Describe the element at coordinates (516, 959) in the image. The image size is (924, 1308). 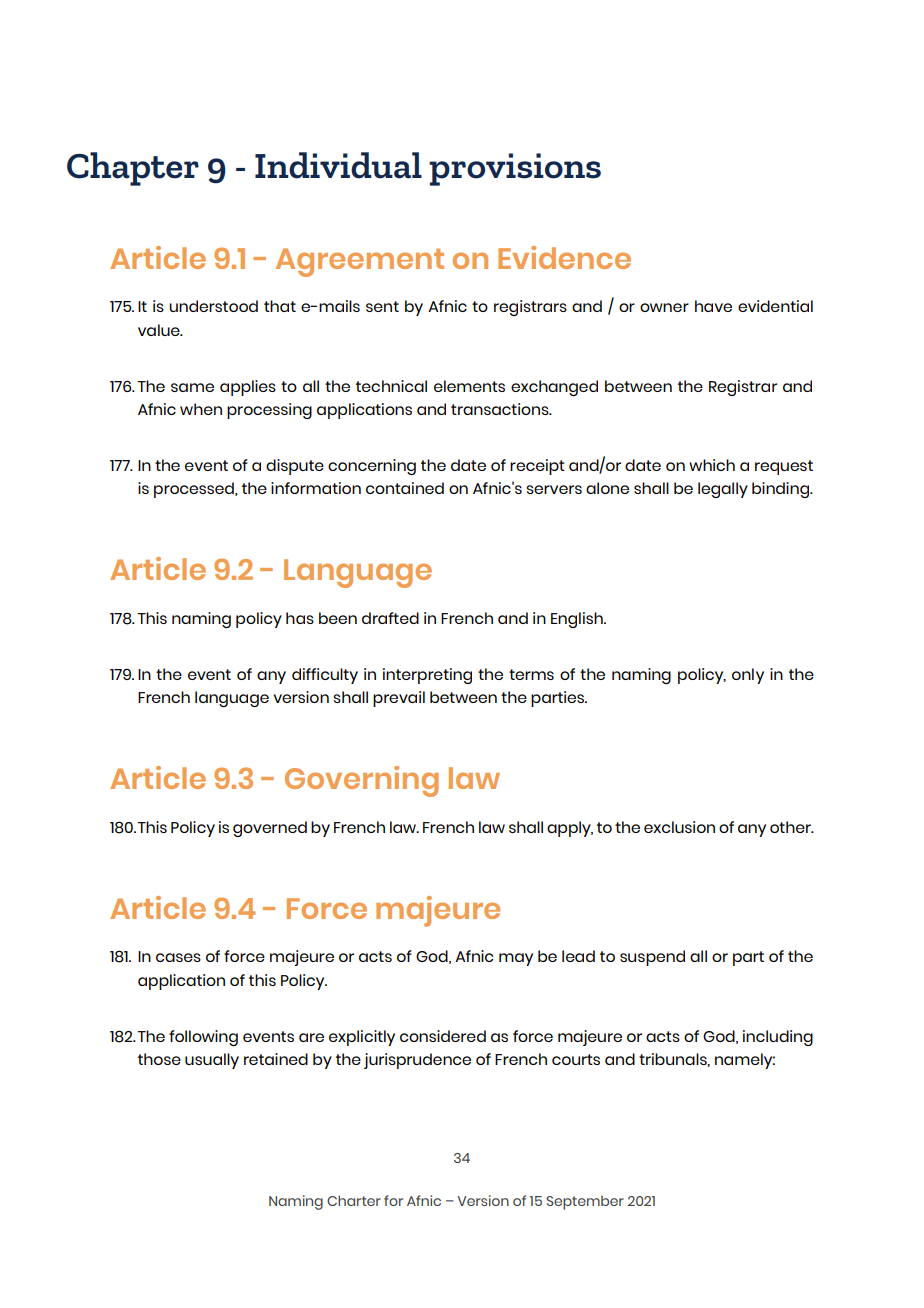
I see `may` at that location.
